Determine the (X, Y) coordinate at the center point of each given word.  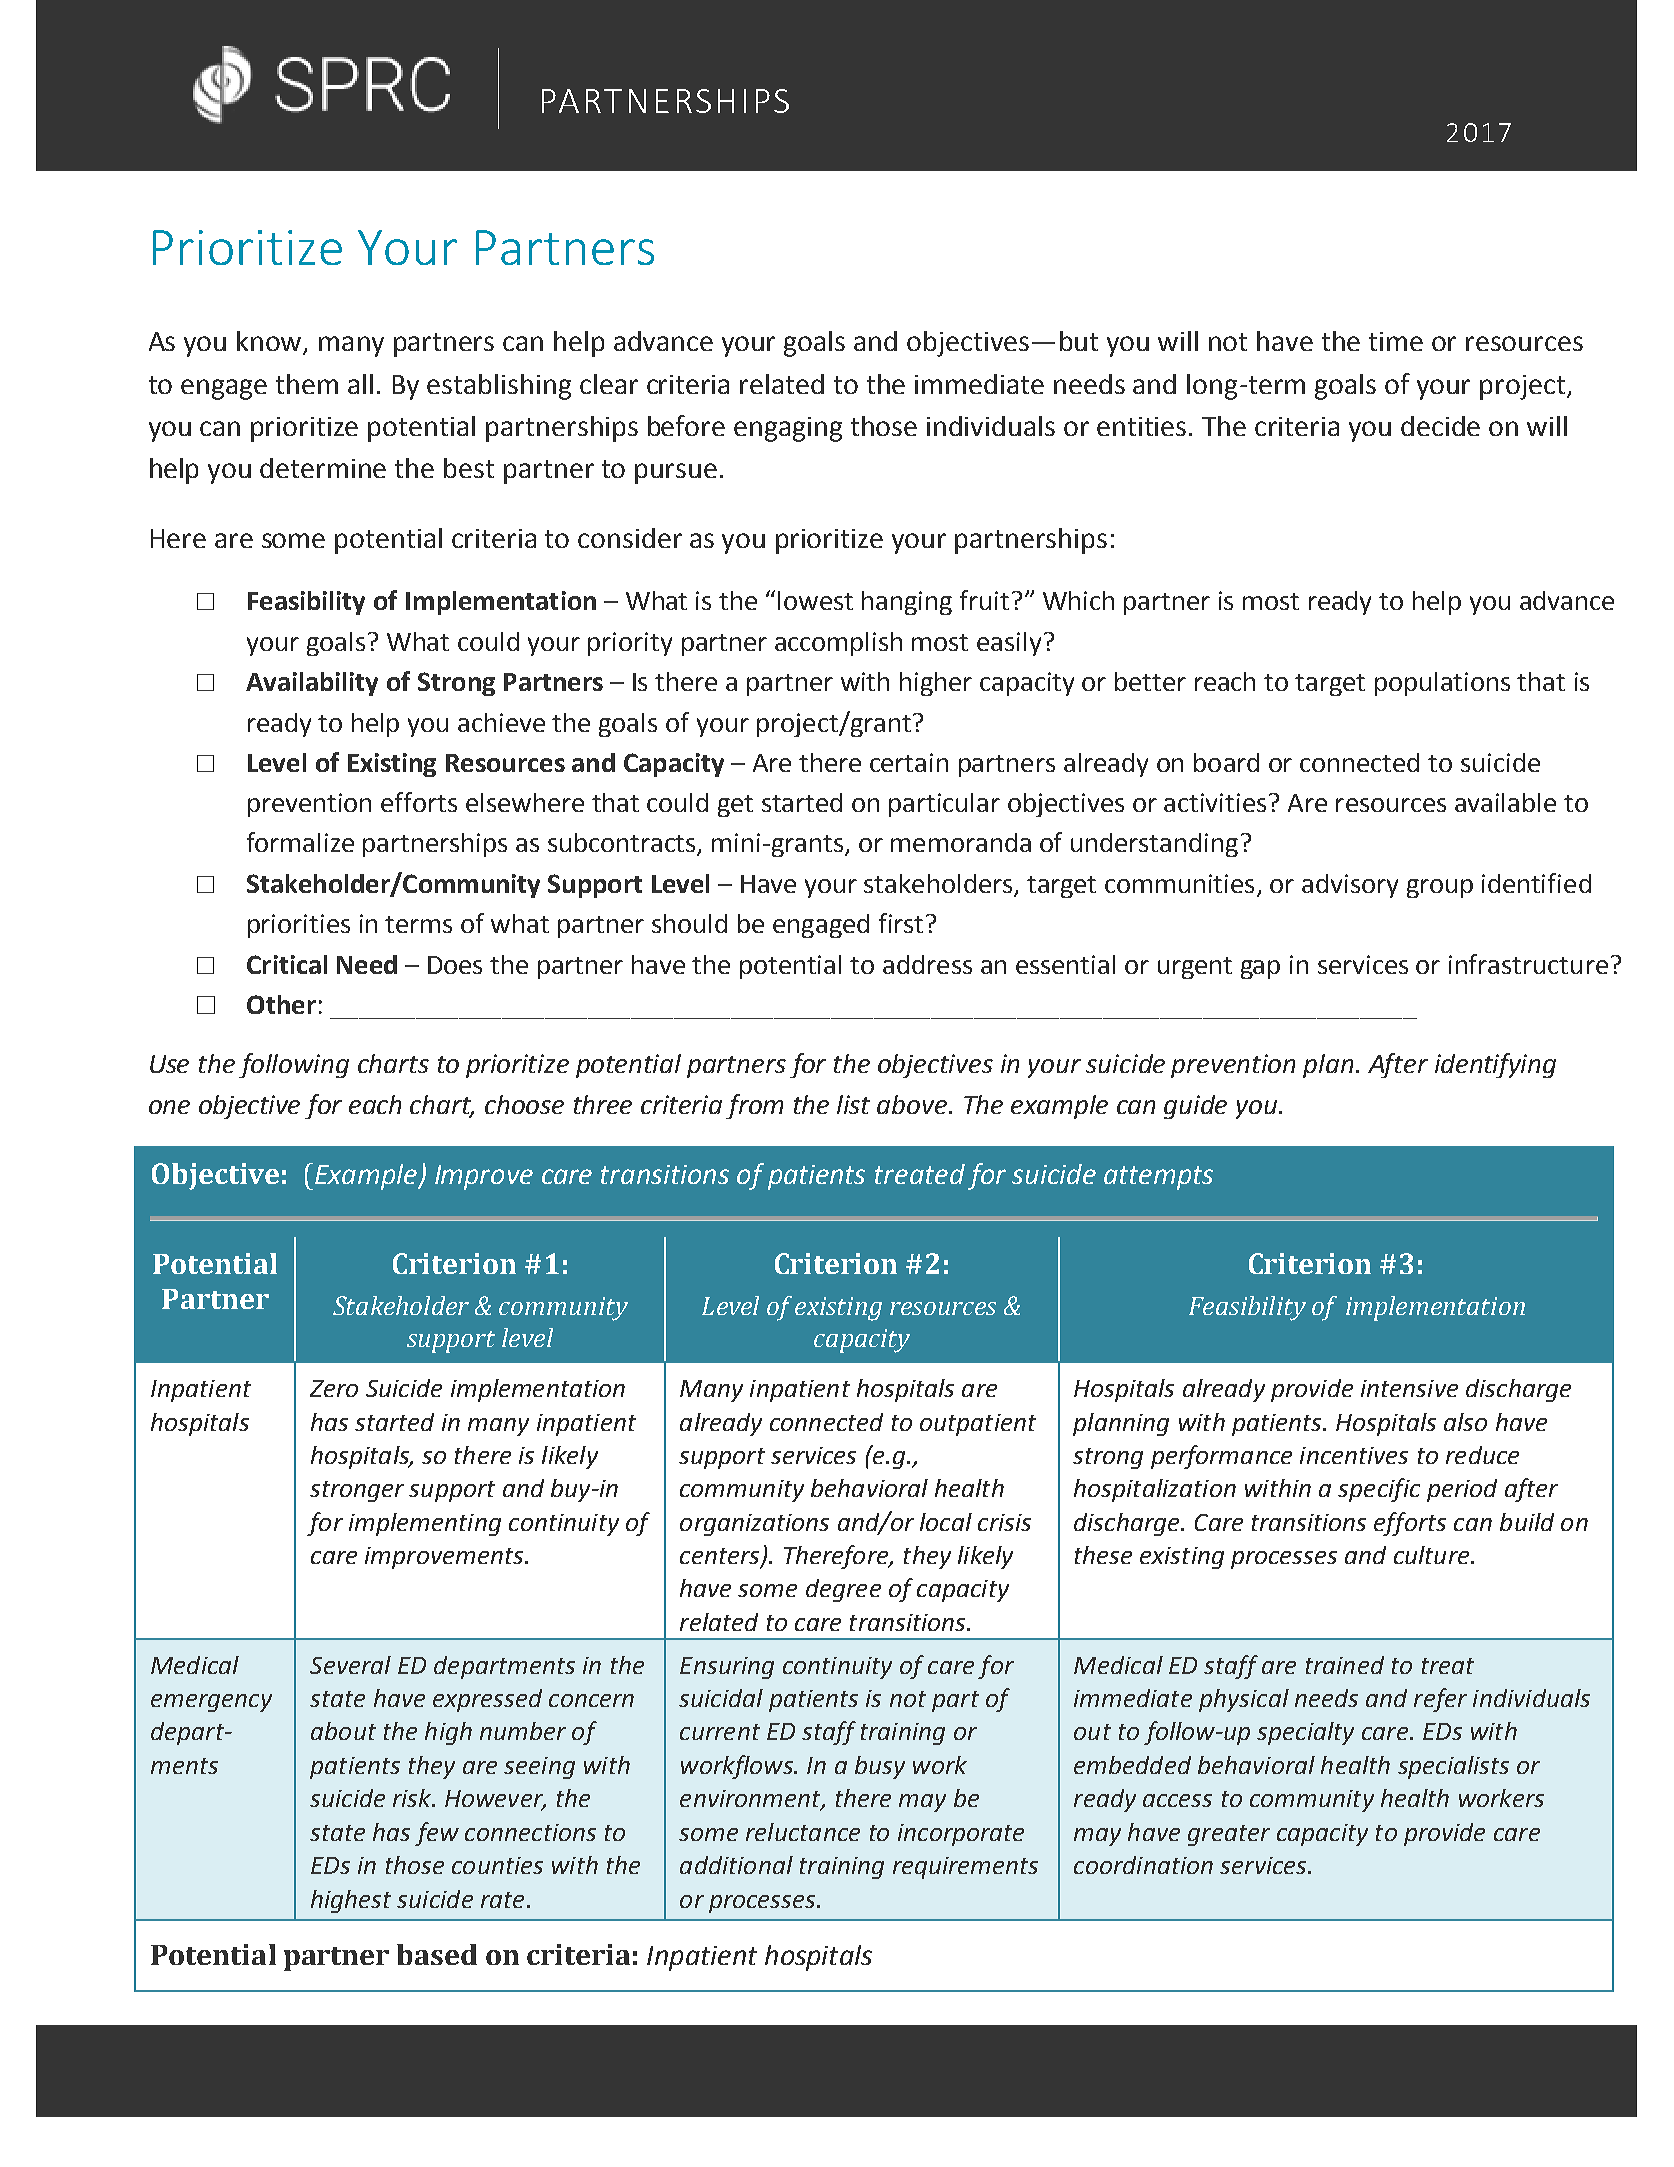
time (1396, 341)
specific (1379, 1490)
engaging (788, 429)
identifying (1495, 1065)
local (946, 1522)
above (913, 1104)
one (169, 1107)
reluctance (803, 1832)
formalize (300, 842)
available (1505, 802)
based (437, 1954)
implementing (425, 1524)
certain (909, 762)
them (307, 384)
